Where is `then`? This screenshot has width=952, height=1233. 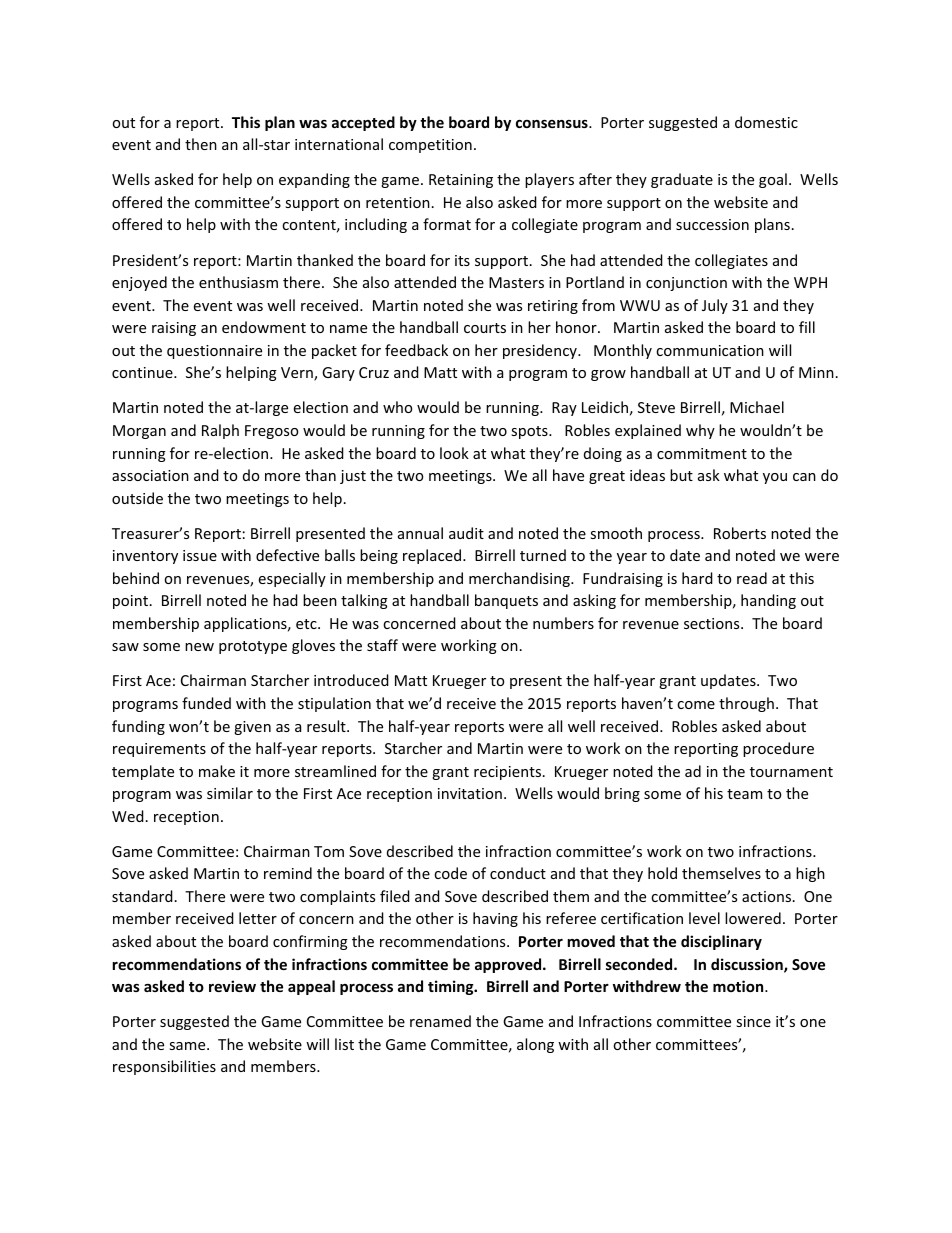 then is located at coordinates (201, 144).
